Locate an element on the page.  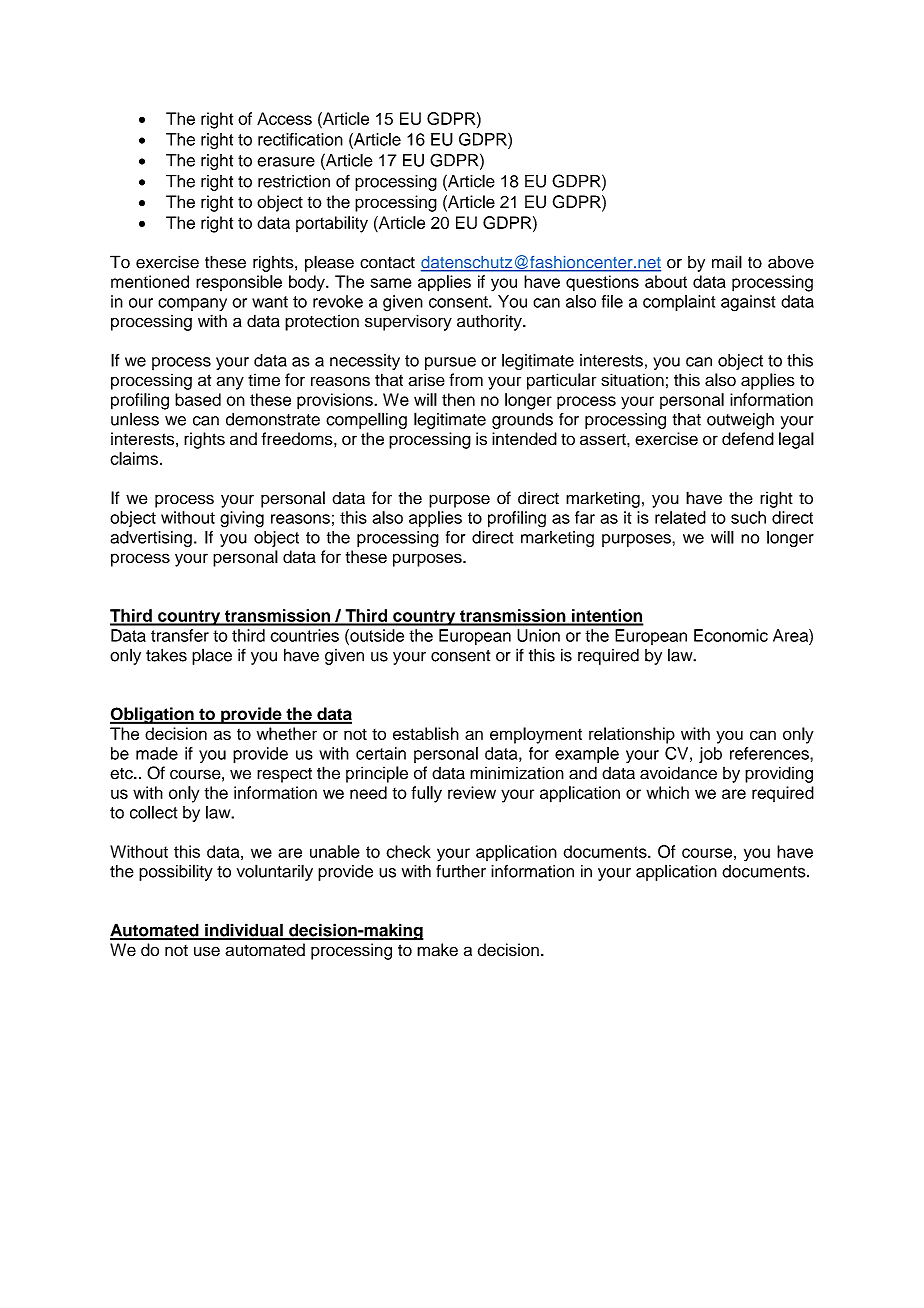
such is located at coordinates (748, 517).
